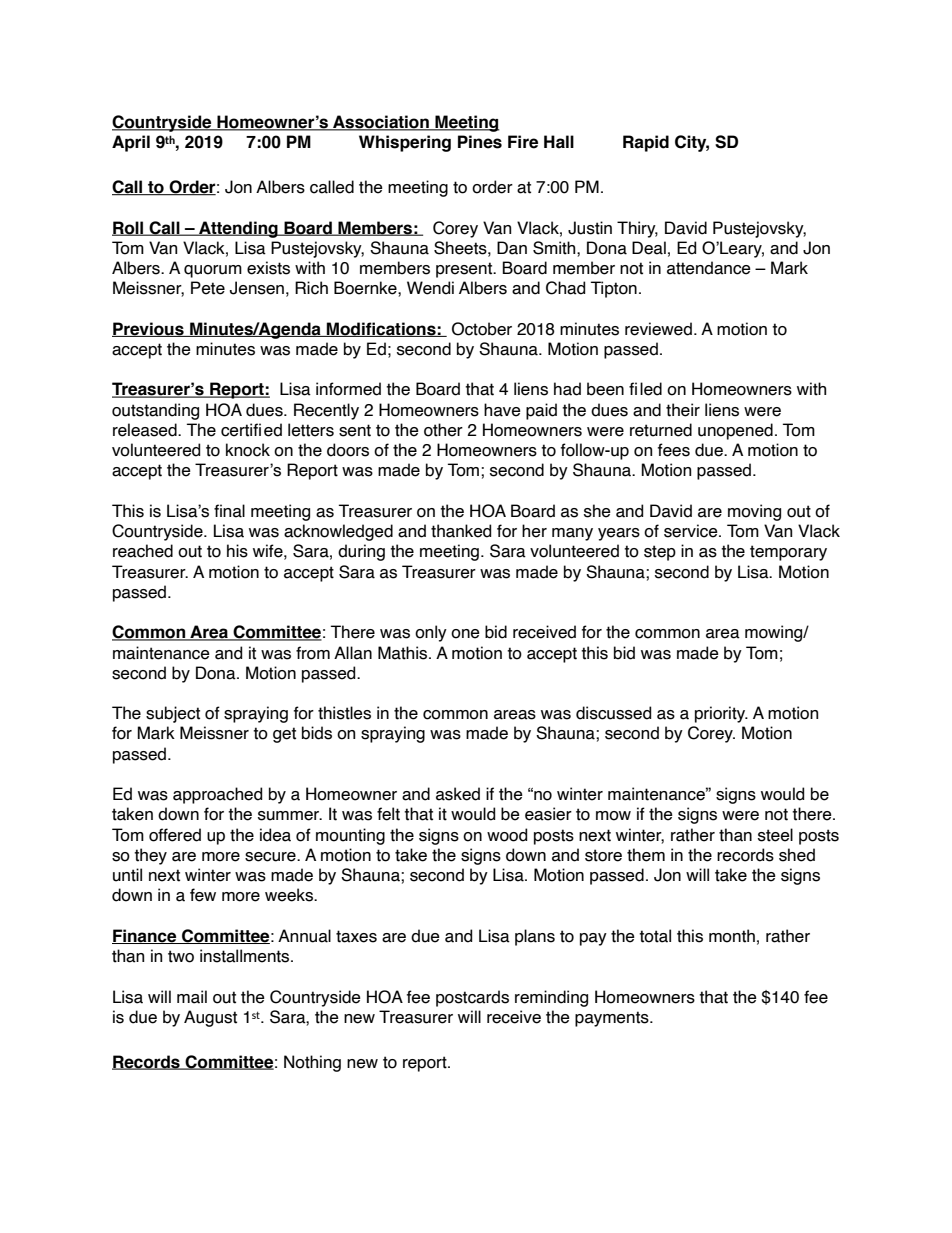  I want to click on April, so click(131, 143).
